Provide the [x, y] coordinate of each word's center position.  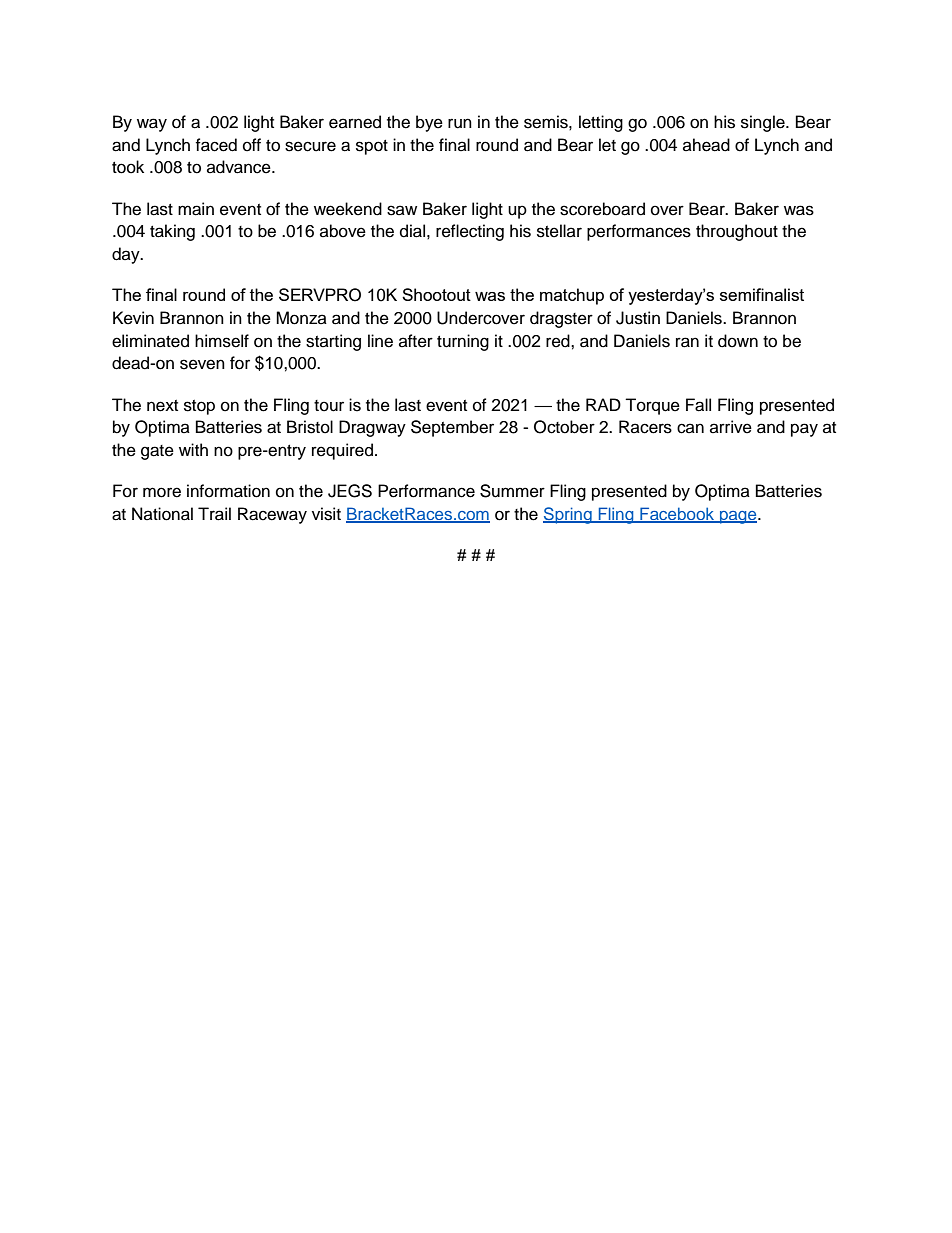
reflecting [470, 232]
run [460, 123]
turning [463, 342]
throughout [737, 232]
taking [172, 232]
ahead [706, 145]
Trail [214, 514]
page [738, 517]
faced [216, 145]
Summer [512, 491]
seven [202, 364]
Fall [698, 405]
